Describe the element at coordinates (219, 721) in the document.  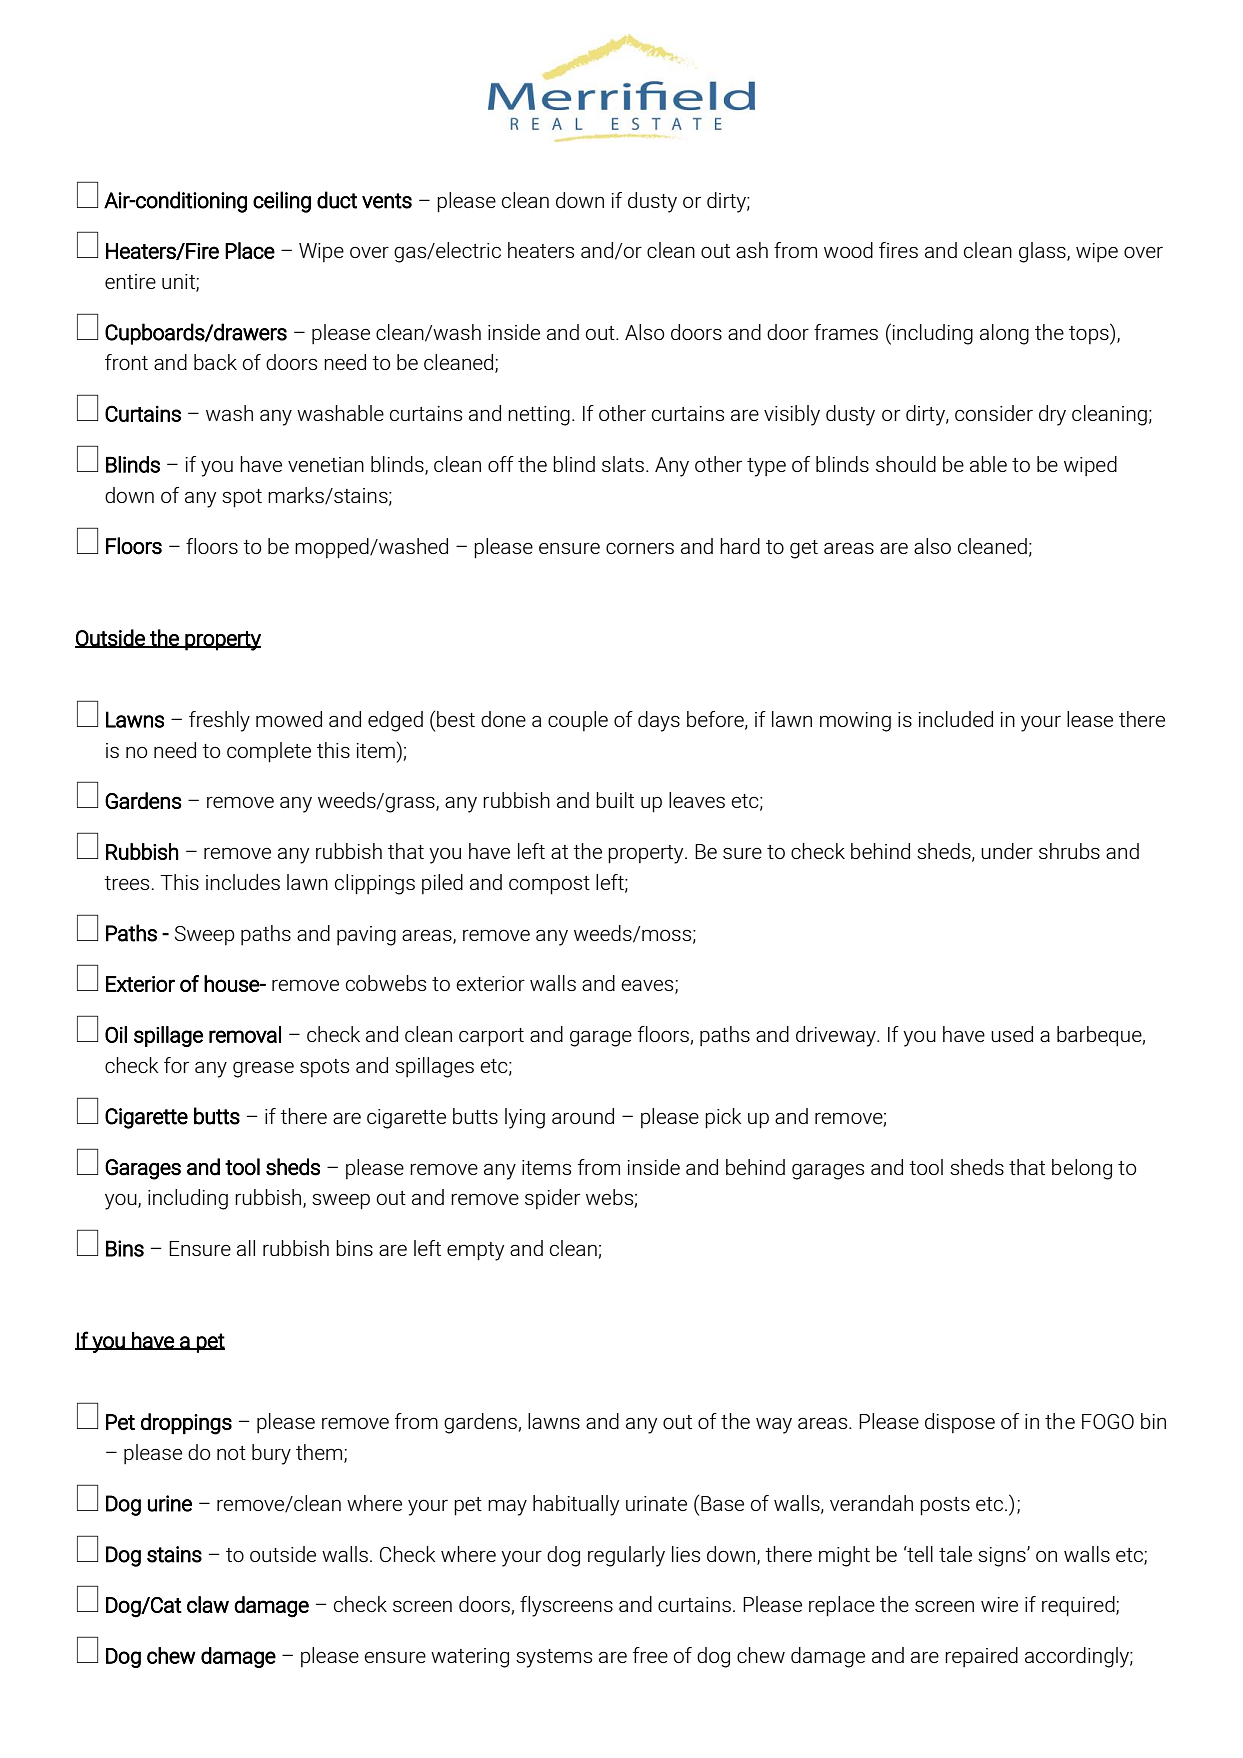
I see `freshly` at that location.
